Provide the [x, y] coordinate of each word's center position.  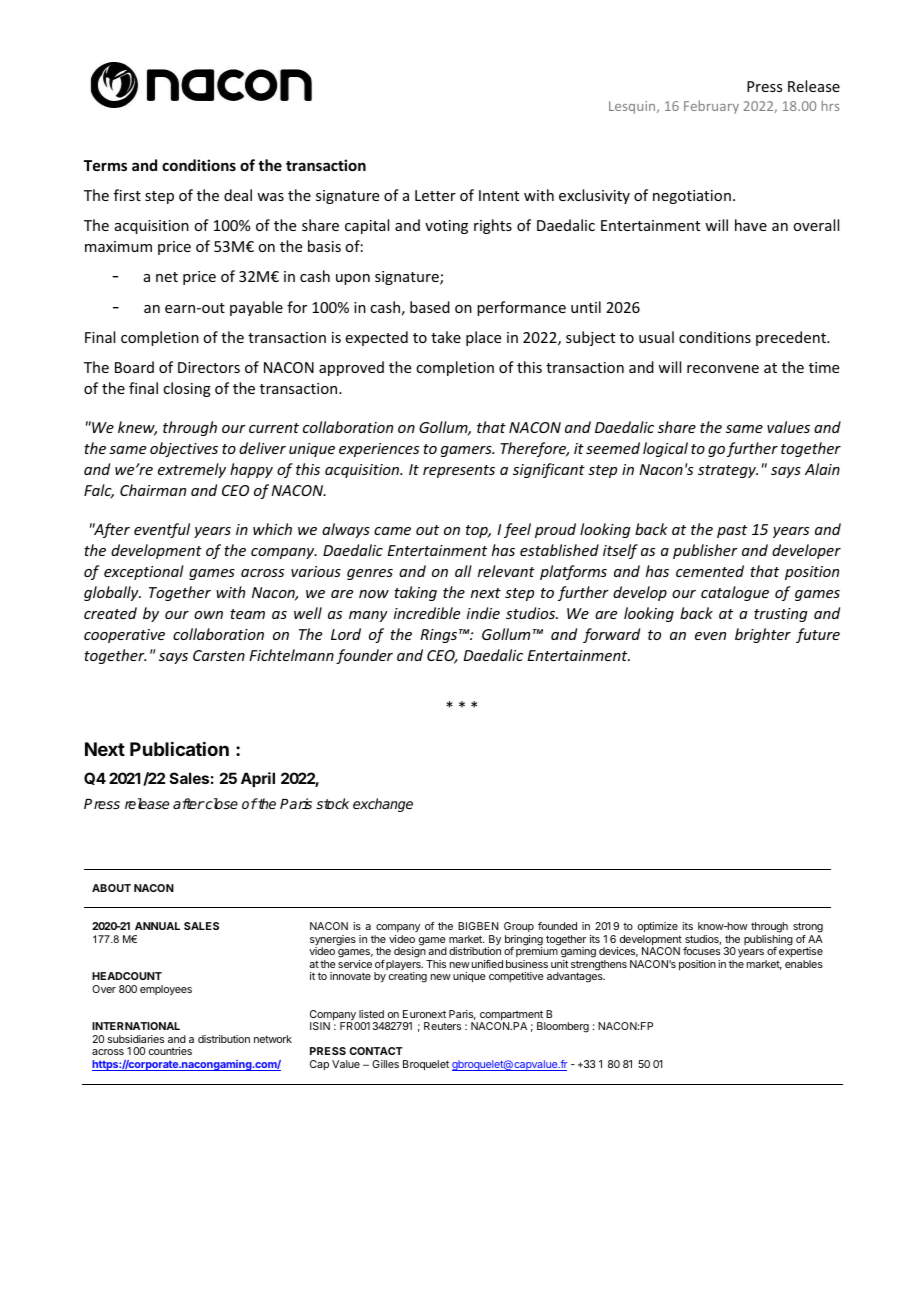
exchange [383, 805]
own [208, 615]
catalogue [735, 593]
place [483, 338]
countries [170, 1051]
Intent [499, 195]
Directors [209, 367]
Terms [105, 165]
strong [808, 929]
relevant [506, 571]
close [221, 803]
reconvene [723, 369]
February [711, 107]
